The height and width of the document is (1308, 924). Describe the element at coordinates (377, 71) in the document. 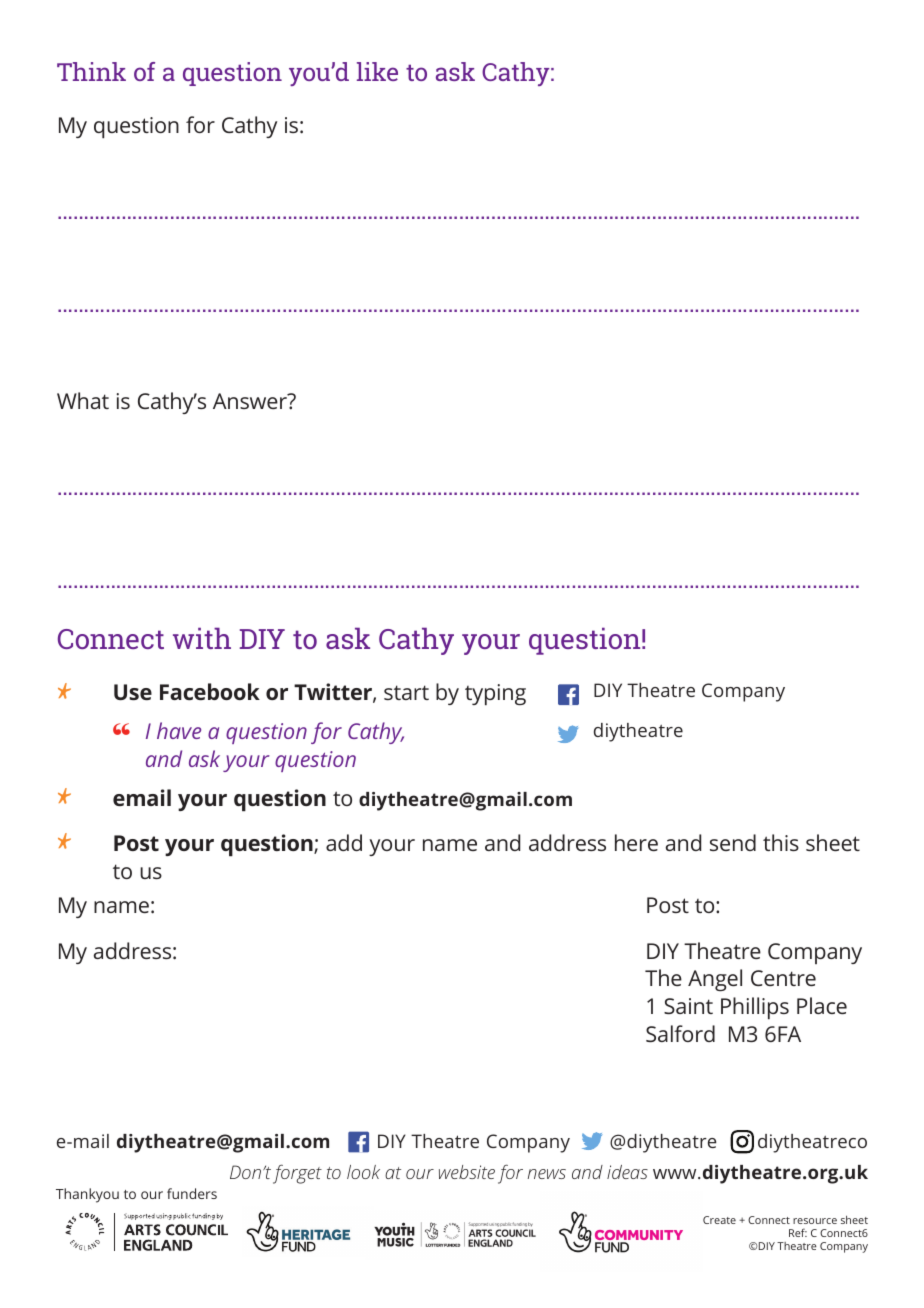

I see `like` at that location.
